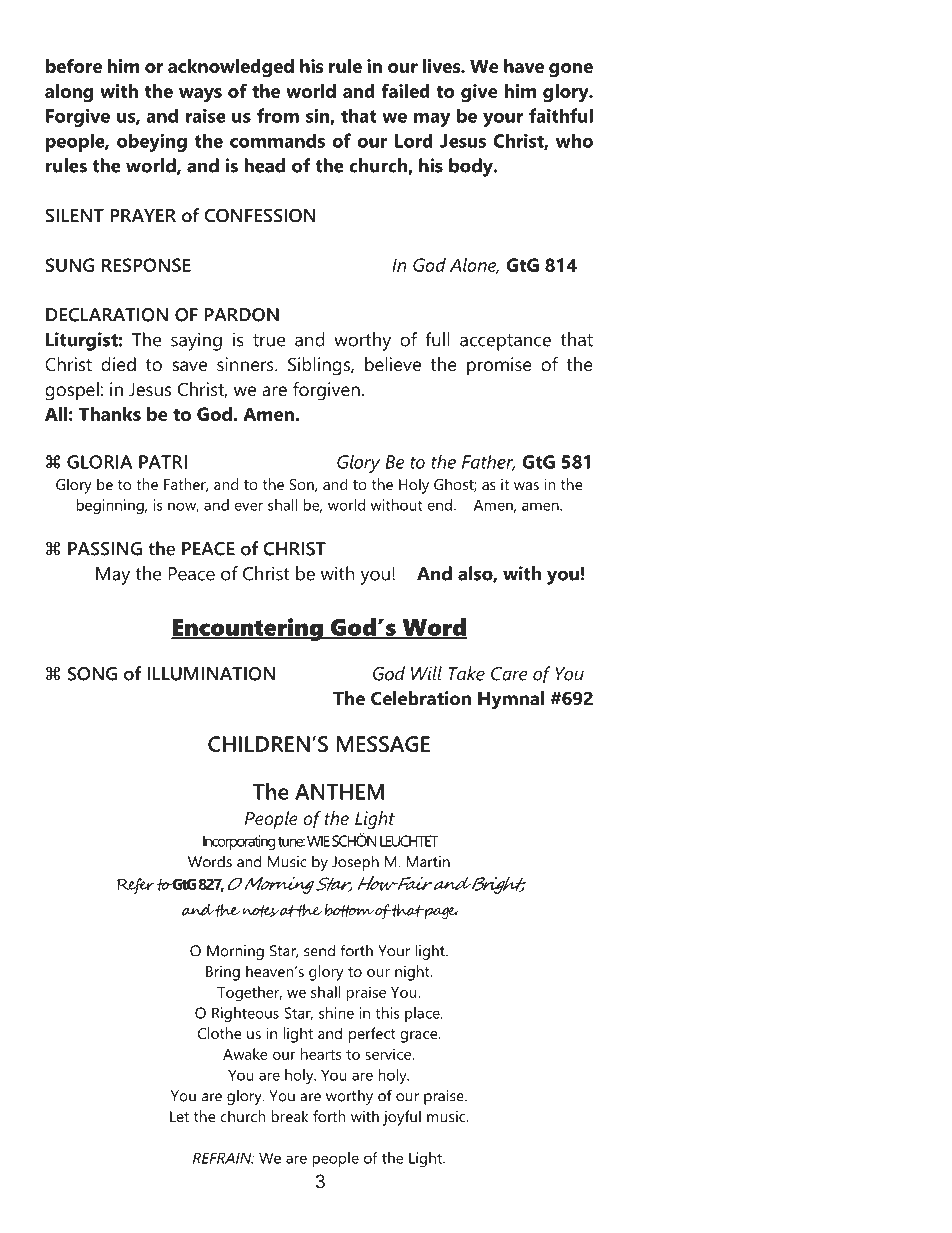 The width and height of the screenshot is (952, 1233). Describe the element at coordinates (248, 506) in the screenshot. I see `ever` at that location.
